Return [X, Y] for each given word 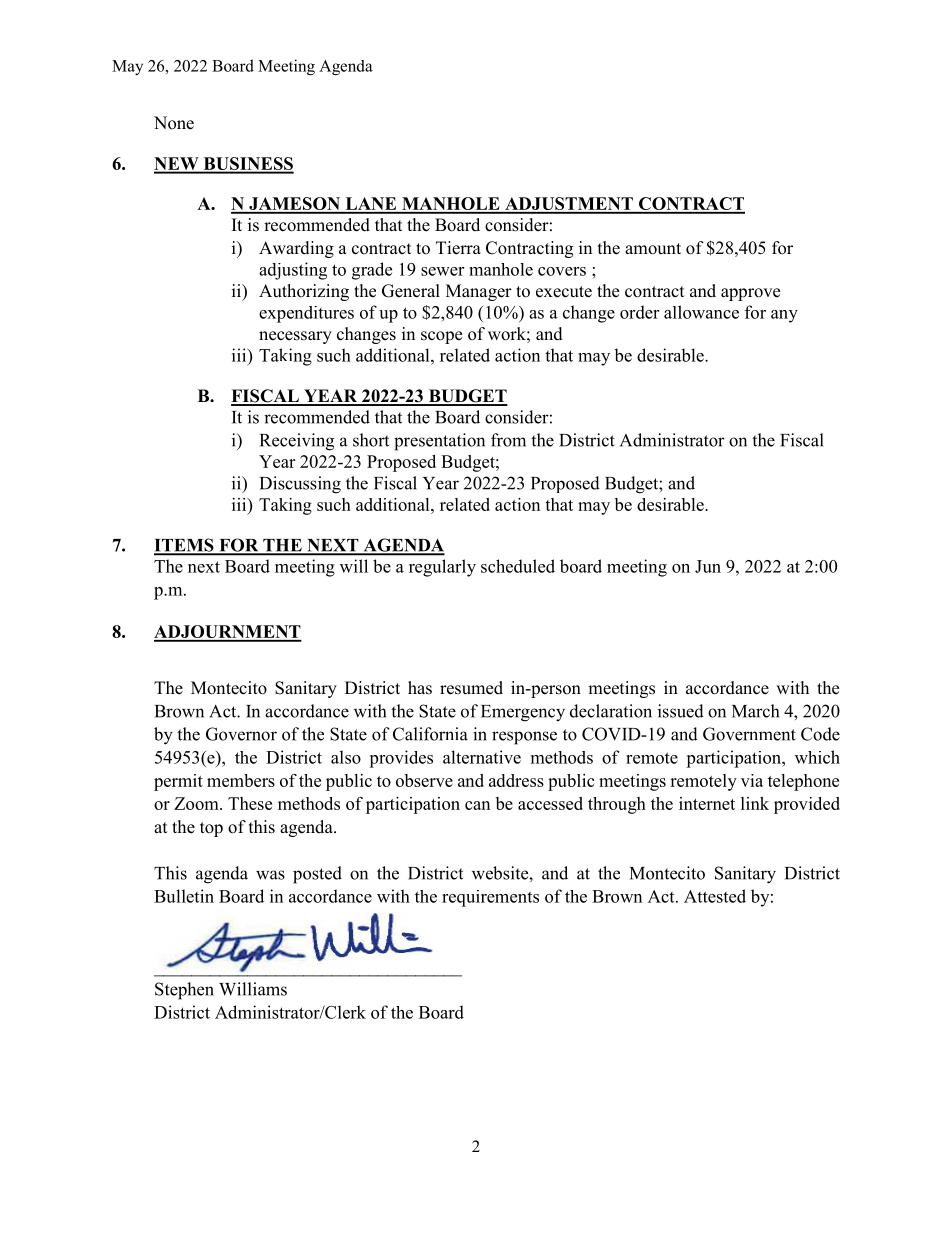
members [241, 780]
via [752, 780]
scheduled [518, 566]
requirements [490, 898]
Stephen [184, 991]
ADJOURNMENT [228, 633]
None [174, 123]
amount [653, 249]
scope [441, 337]
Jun [708, 566]
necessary [295, 337]
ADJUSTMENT [569, 205]
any [784, 316]
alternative [482, 757]
